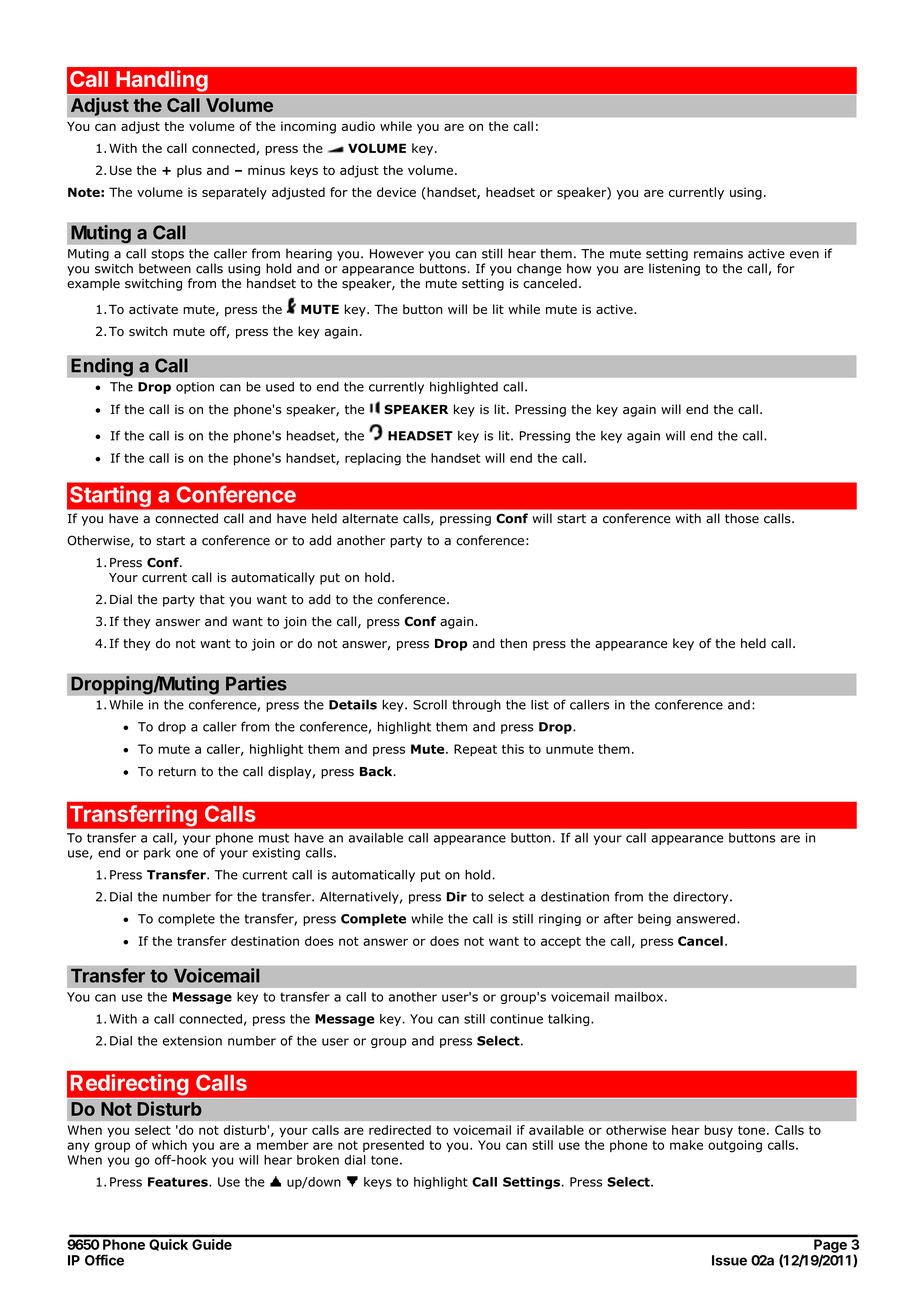  What do you see at coordinates (179, 1182) in the image?
I see `Features` at bounding box center [179, 1182].
